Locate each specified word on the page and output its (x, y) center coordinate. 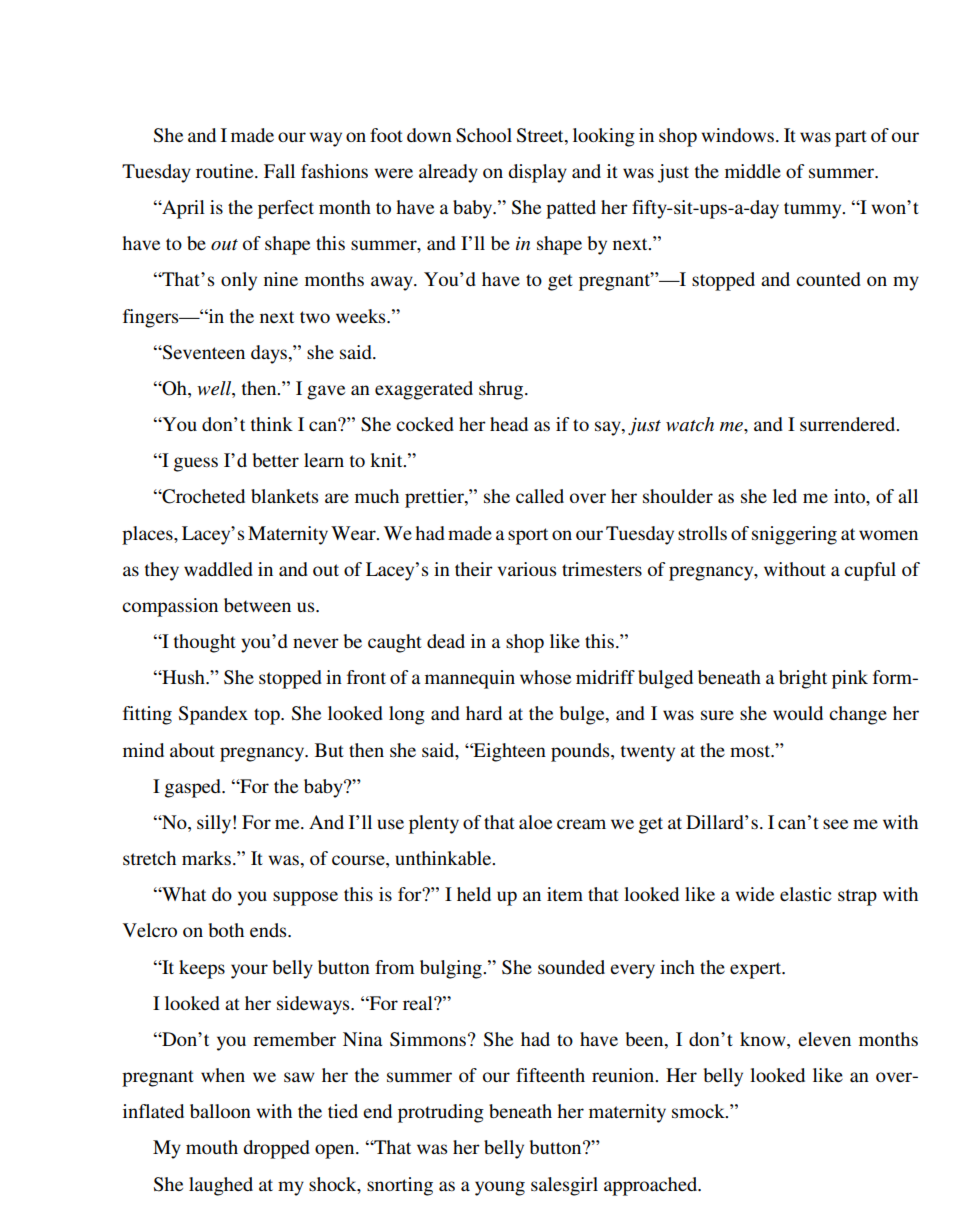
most (751, 751)
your (249, 971)
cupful (870, 571)
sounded (571, 967)
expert (757, 970)
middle (753, 171)
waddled (218, 569)
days (269, 354)
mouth (212, 1147)
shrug (502, 390)
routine (226, 171)
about (192, 750)
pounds (581, 752)
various (527, 569)
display (537, 173)
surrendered (849, 424)
